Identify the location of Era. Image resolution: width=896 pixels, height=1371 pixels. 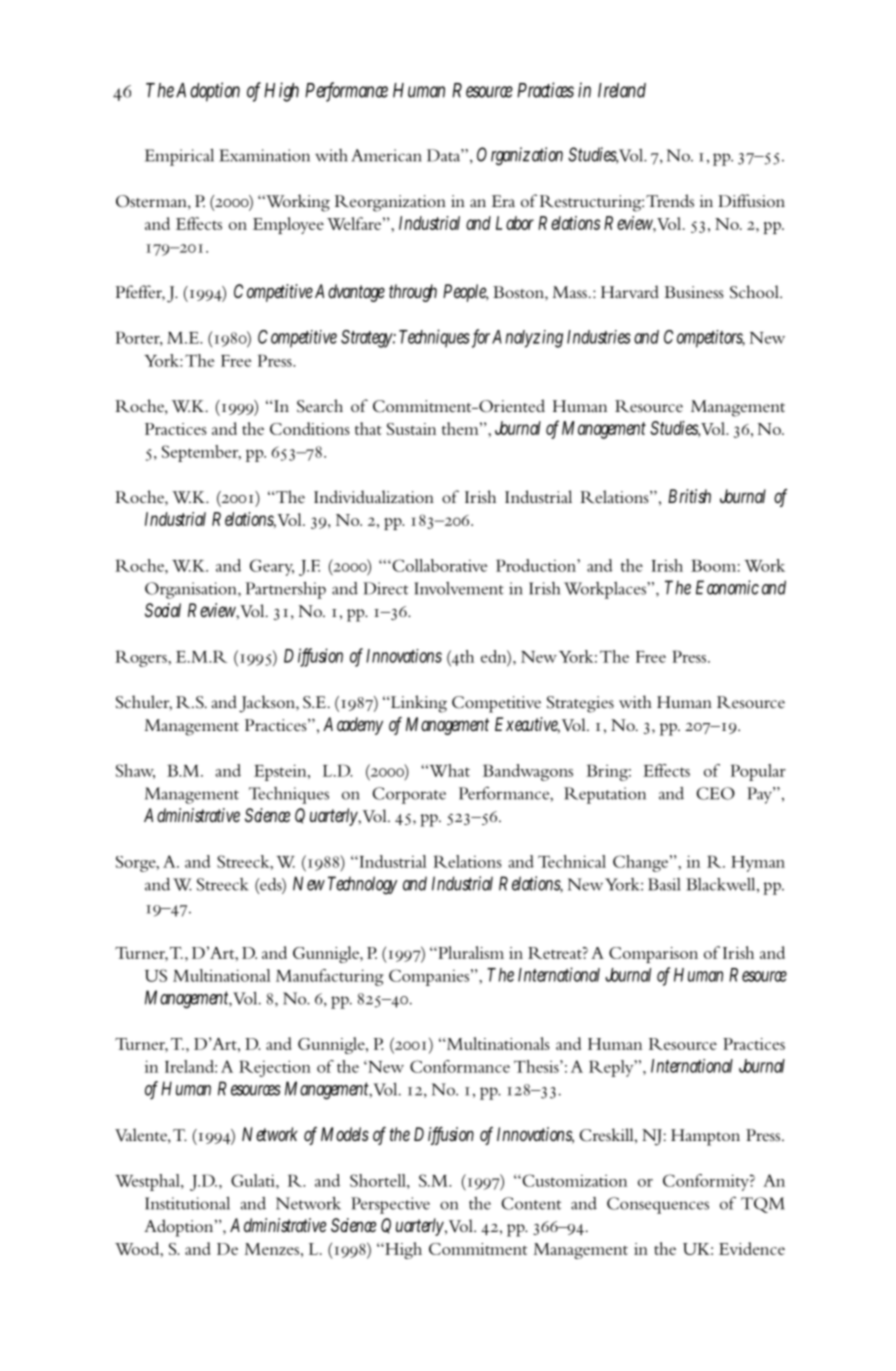
(503, 201).
